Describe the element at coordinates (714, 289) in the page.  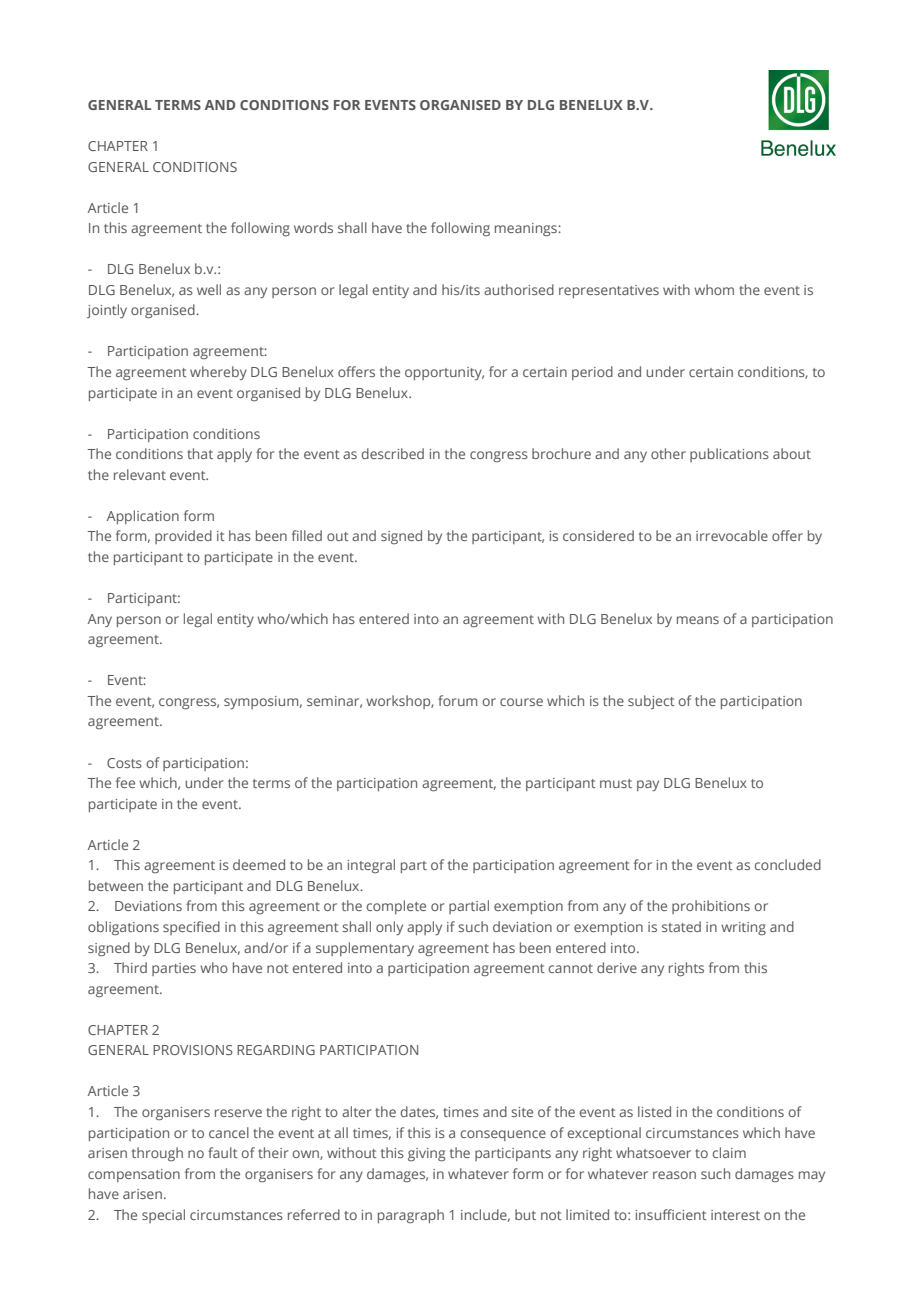
I see `whom` at that location.
